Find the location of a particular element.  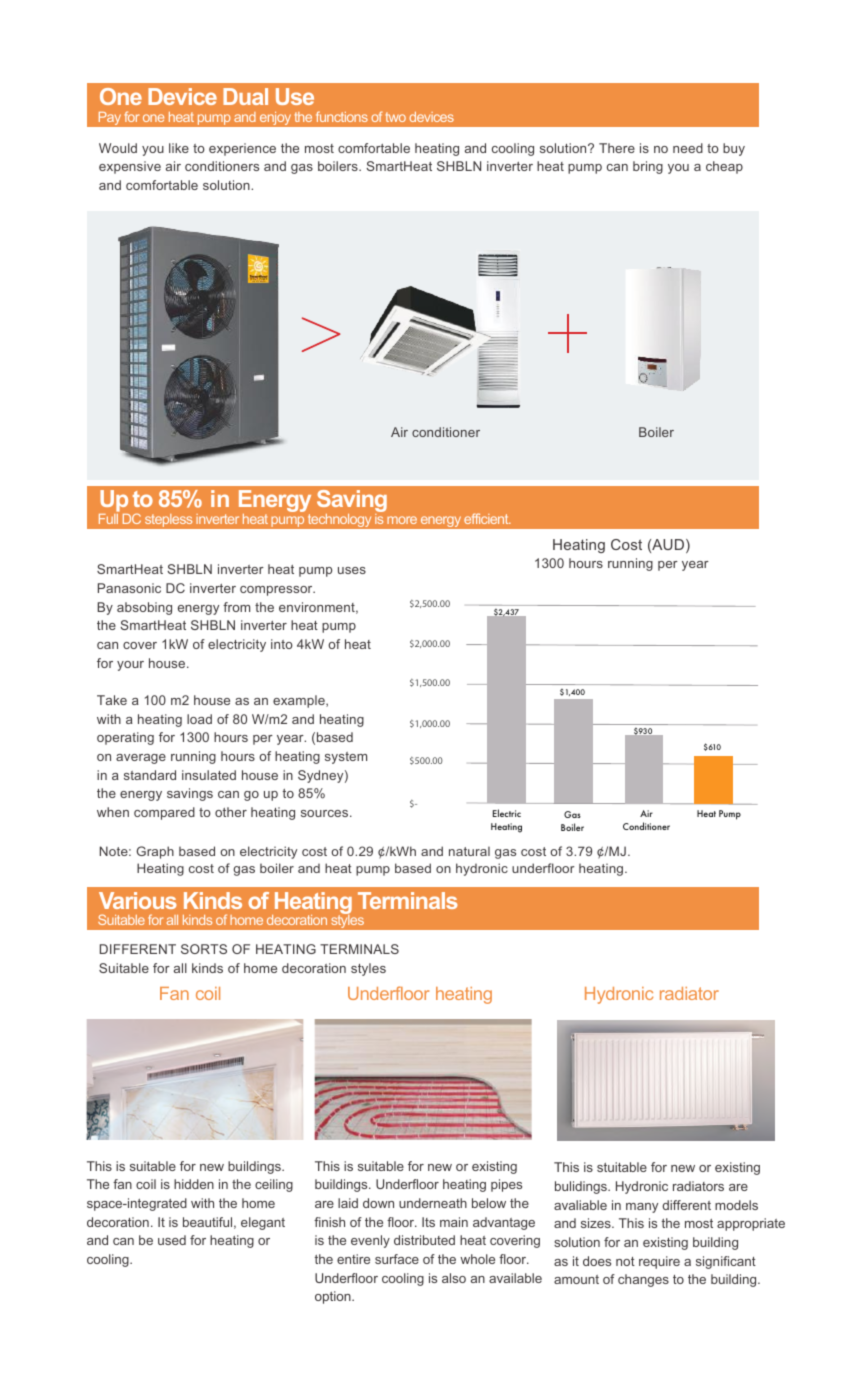

many is located at coordinates (642, 1208).
